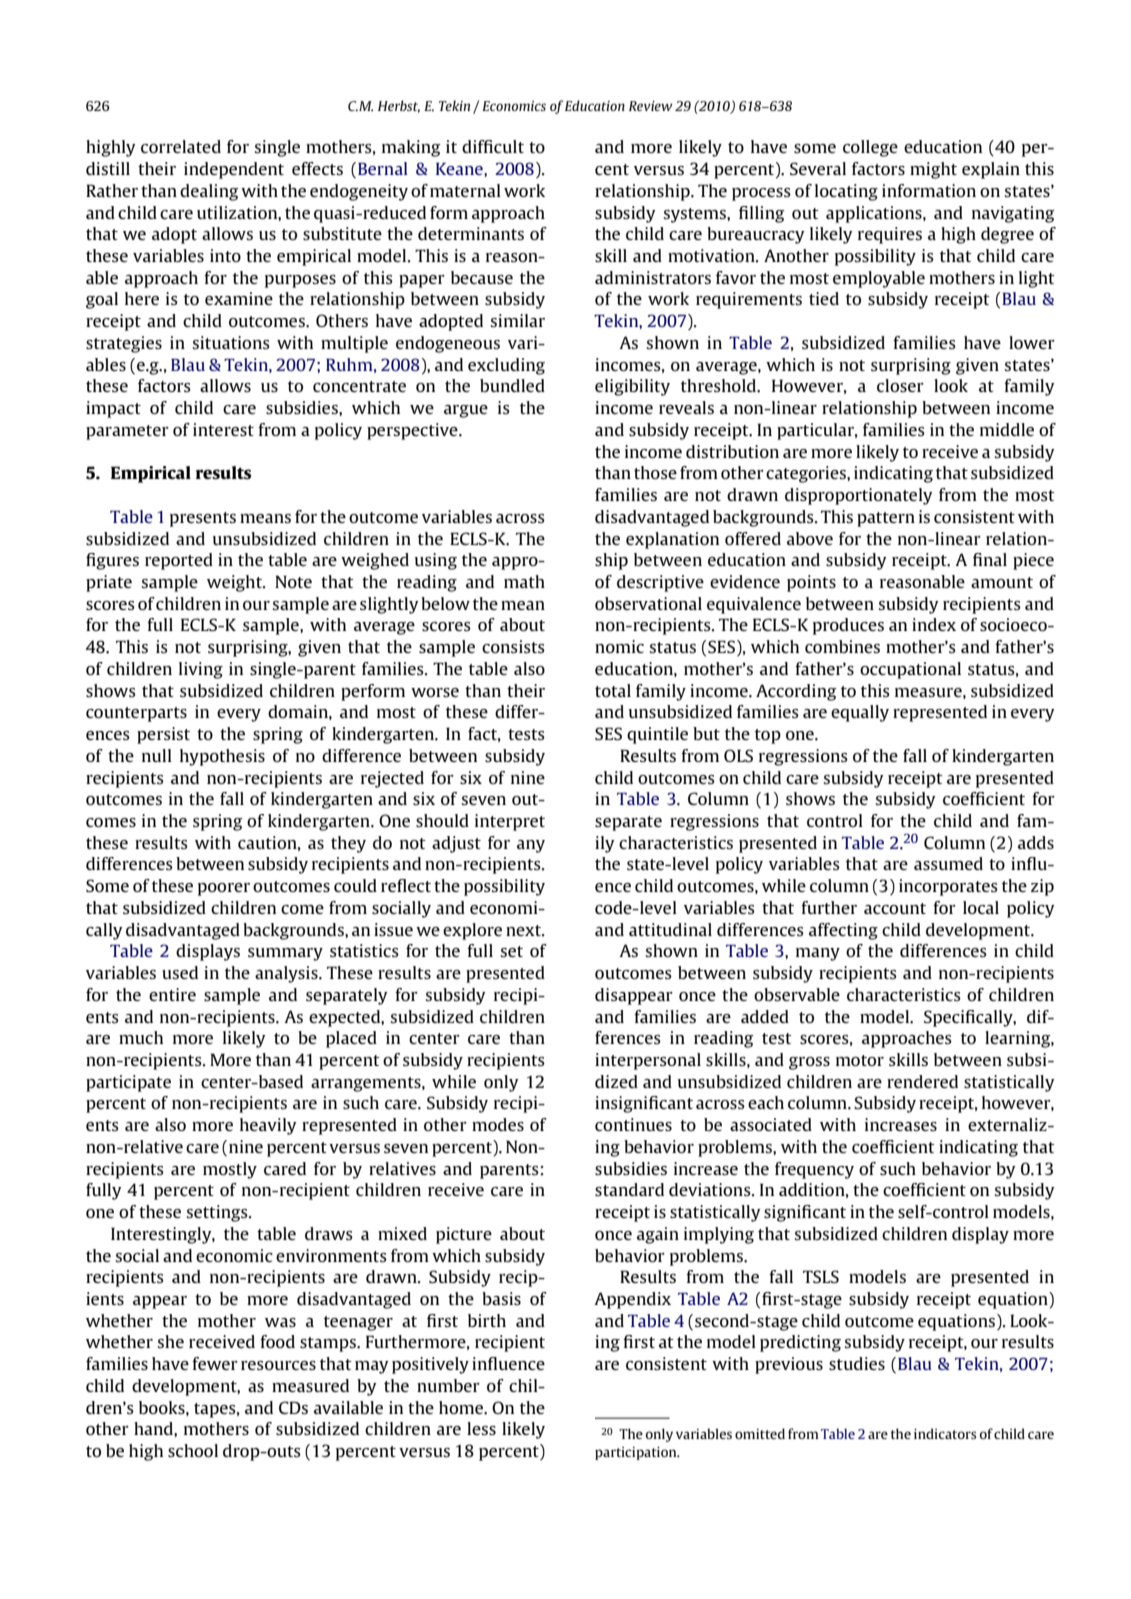  Describe the element at coordinates (933, 170) in the screenshot. I see `might` at that location.
